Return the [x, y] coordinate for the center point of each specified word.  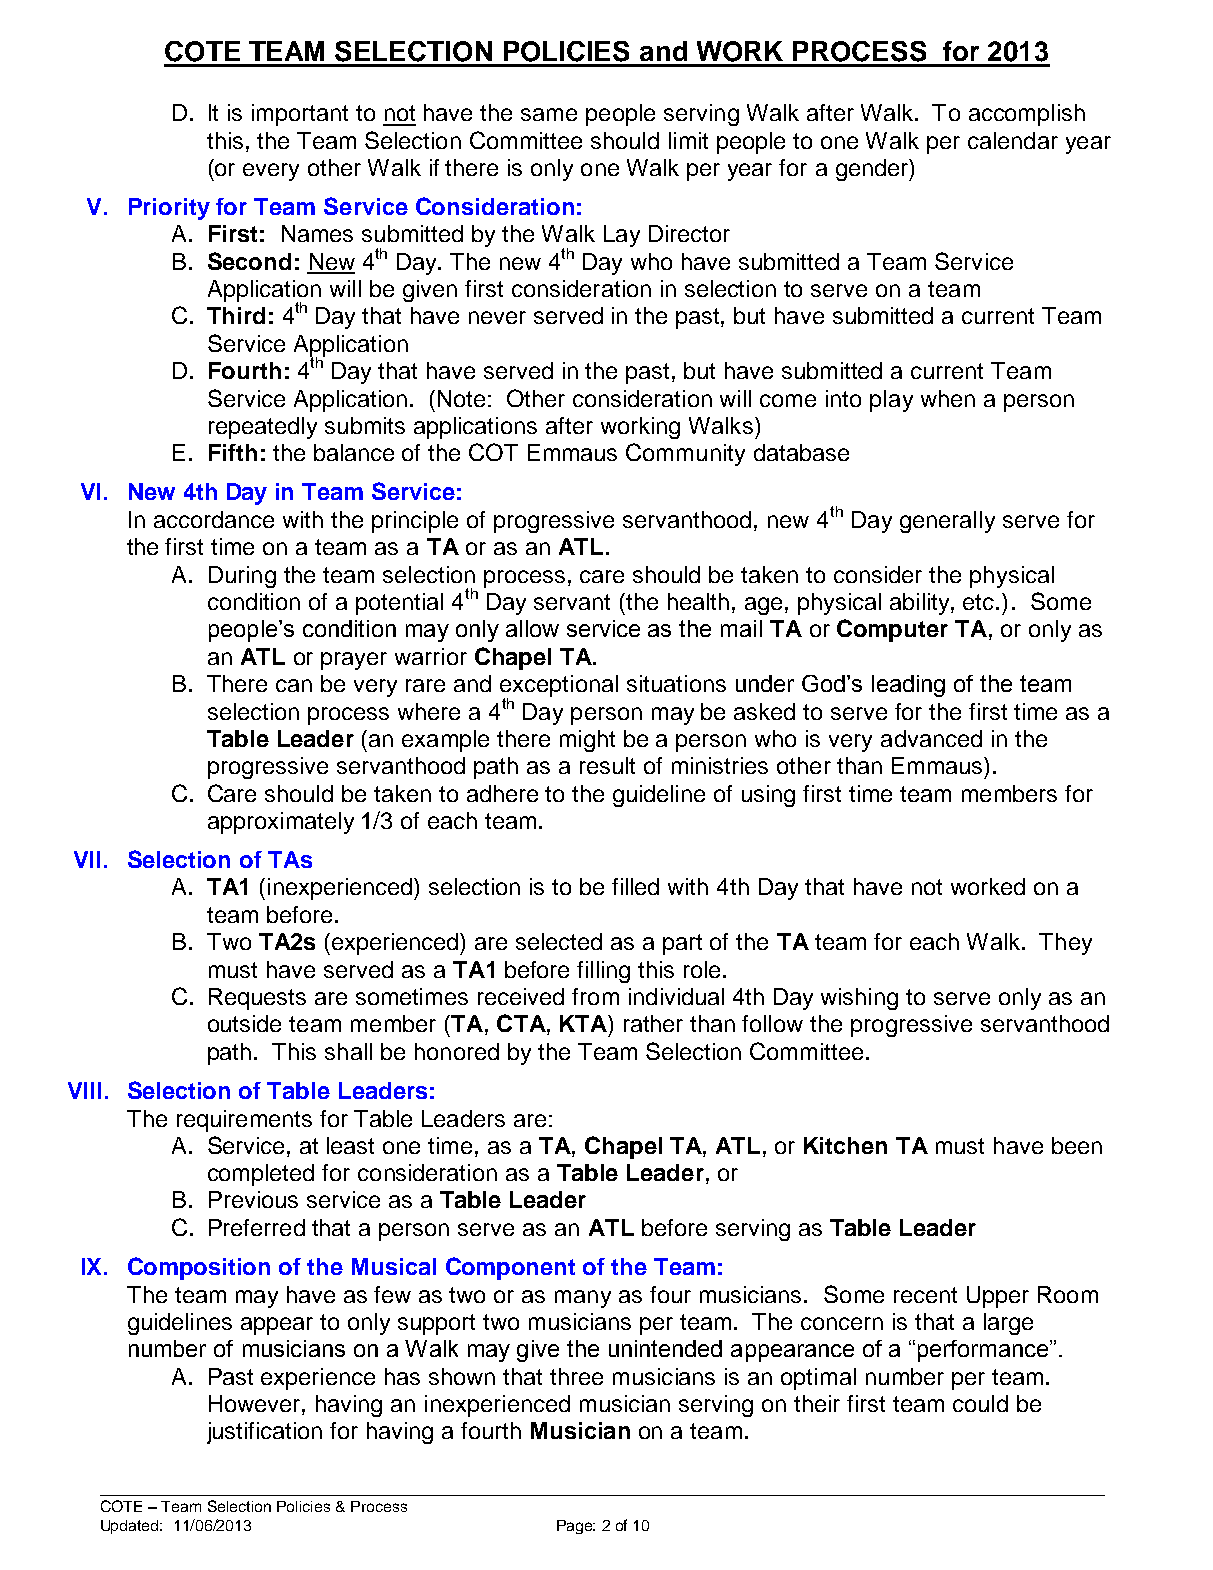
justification [264, 1433]
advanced [931, 738]
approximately [281, 823]
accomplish [1027, 115]
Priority [169, 209]
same [549, 114]
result [607, 765]
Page [575, 1527]
